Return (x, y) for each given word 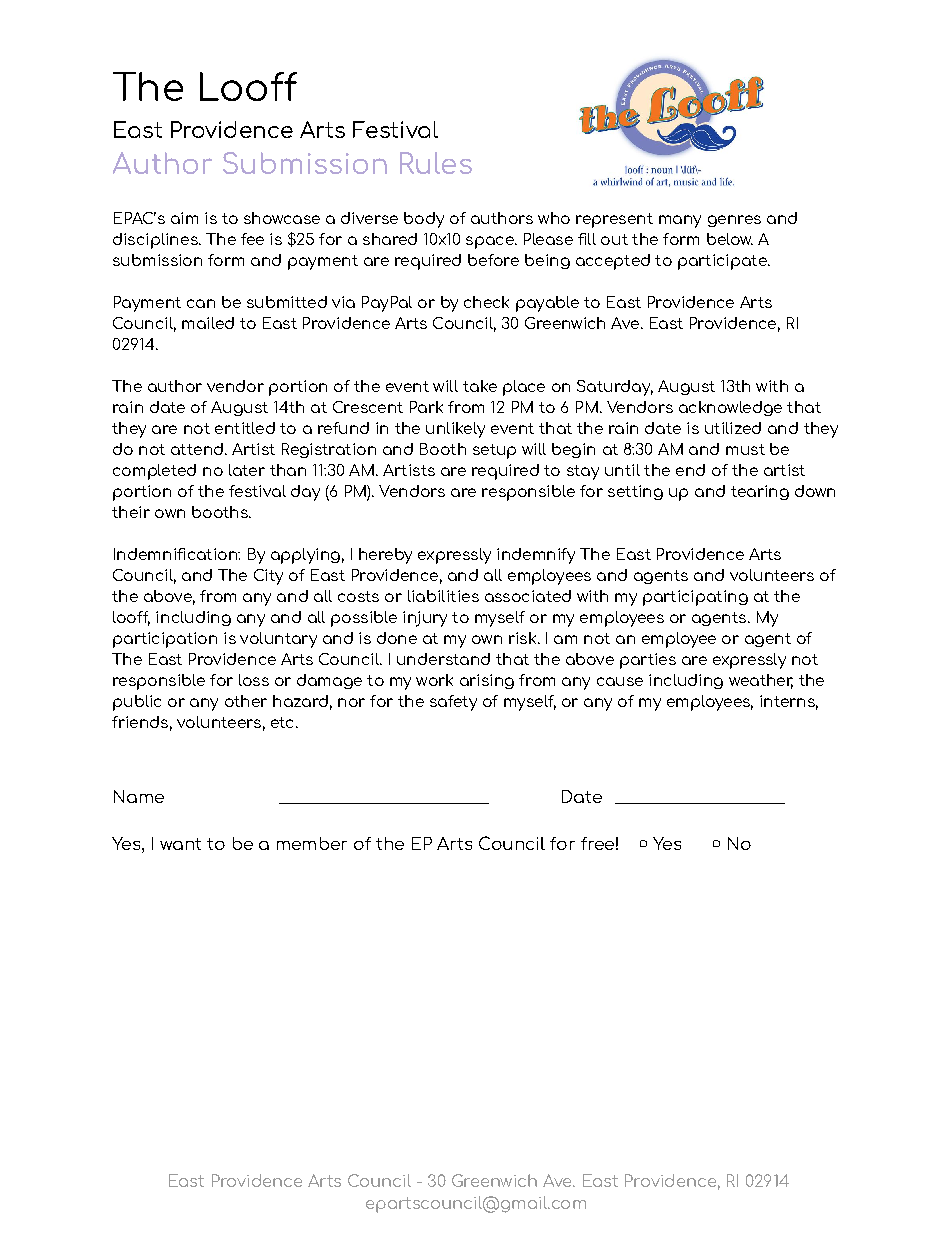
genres (734, 221)
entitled (245, 428)
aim (184, 218)
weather (761, 681)
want (180, 844)
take (480, 386)
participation (165, 640)
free (597, 843)
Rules (436, 163)
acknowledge (730, 408)
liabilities (443, 596)
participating (695, 598)
